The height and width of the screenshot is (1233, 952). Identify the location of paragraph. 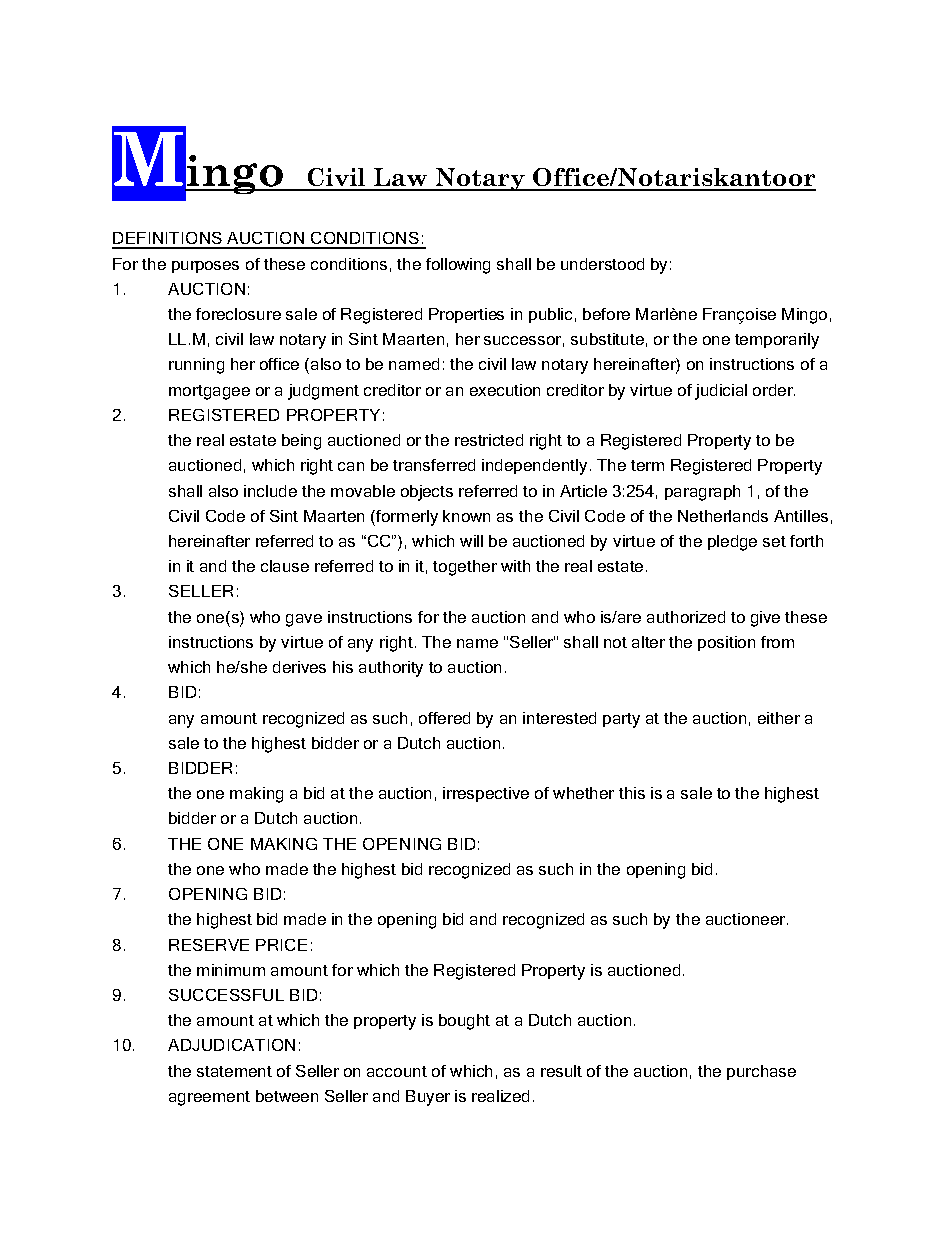
(702, 493).
